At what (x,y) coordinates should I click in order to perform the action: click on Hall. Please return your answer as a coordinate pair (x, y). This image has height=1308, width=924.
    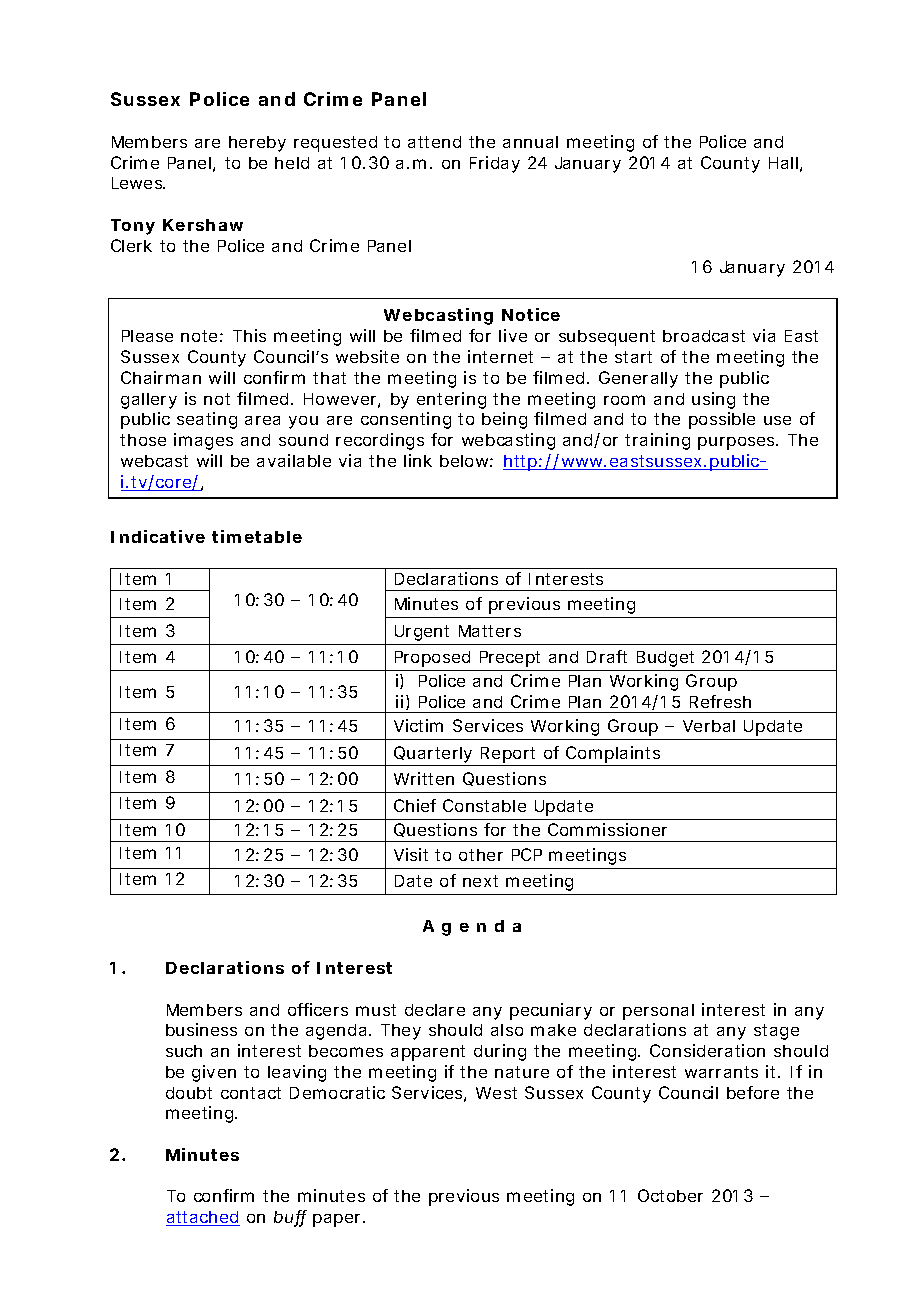
    Looking at the image, I should click on (783, 163).
